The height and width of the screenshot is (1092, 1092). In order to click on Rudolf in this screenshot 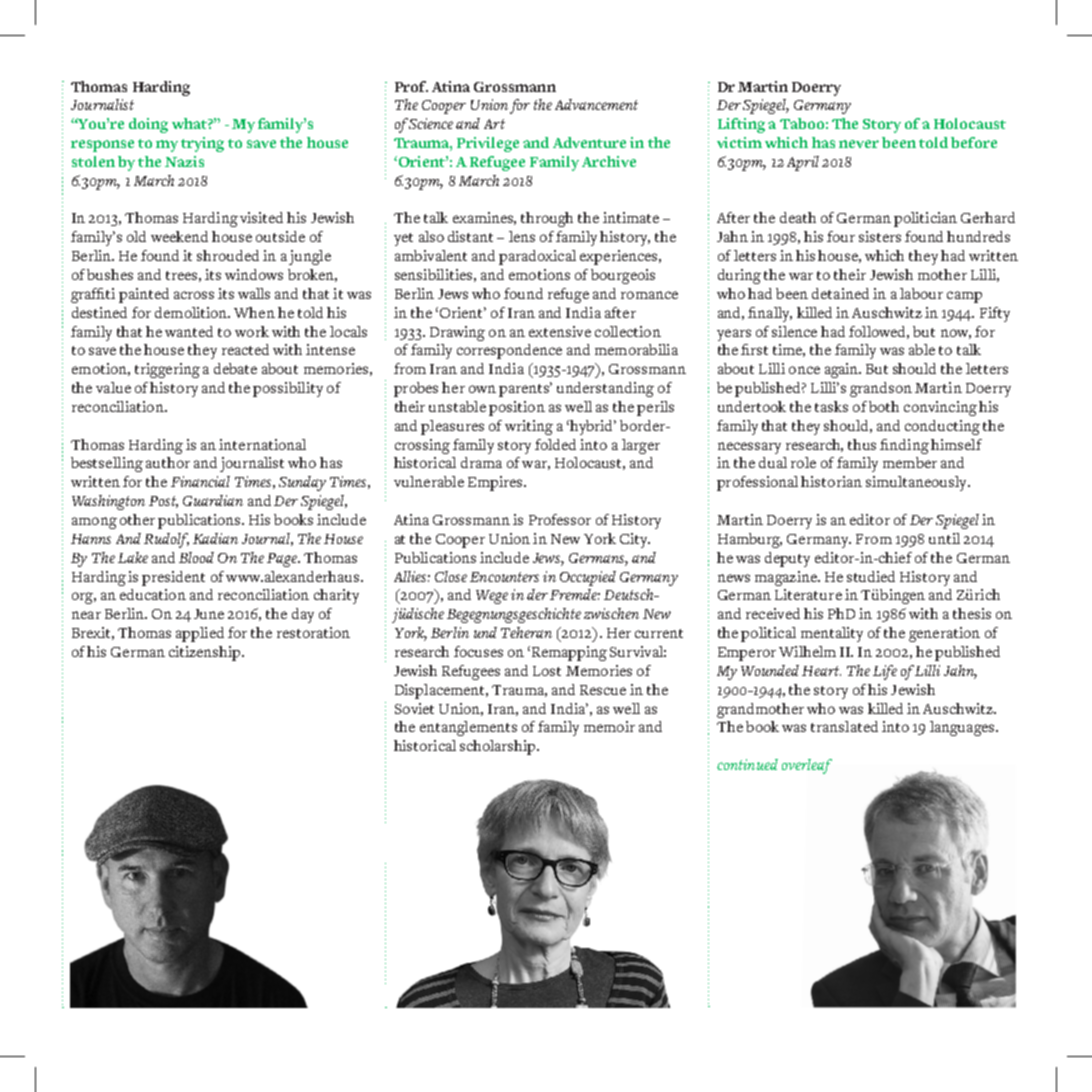, I will do `click(166, 540)`.
